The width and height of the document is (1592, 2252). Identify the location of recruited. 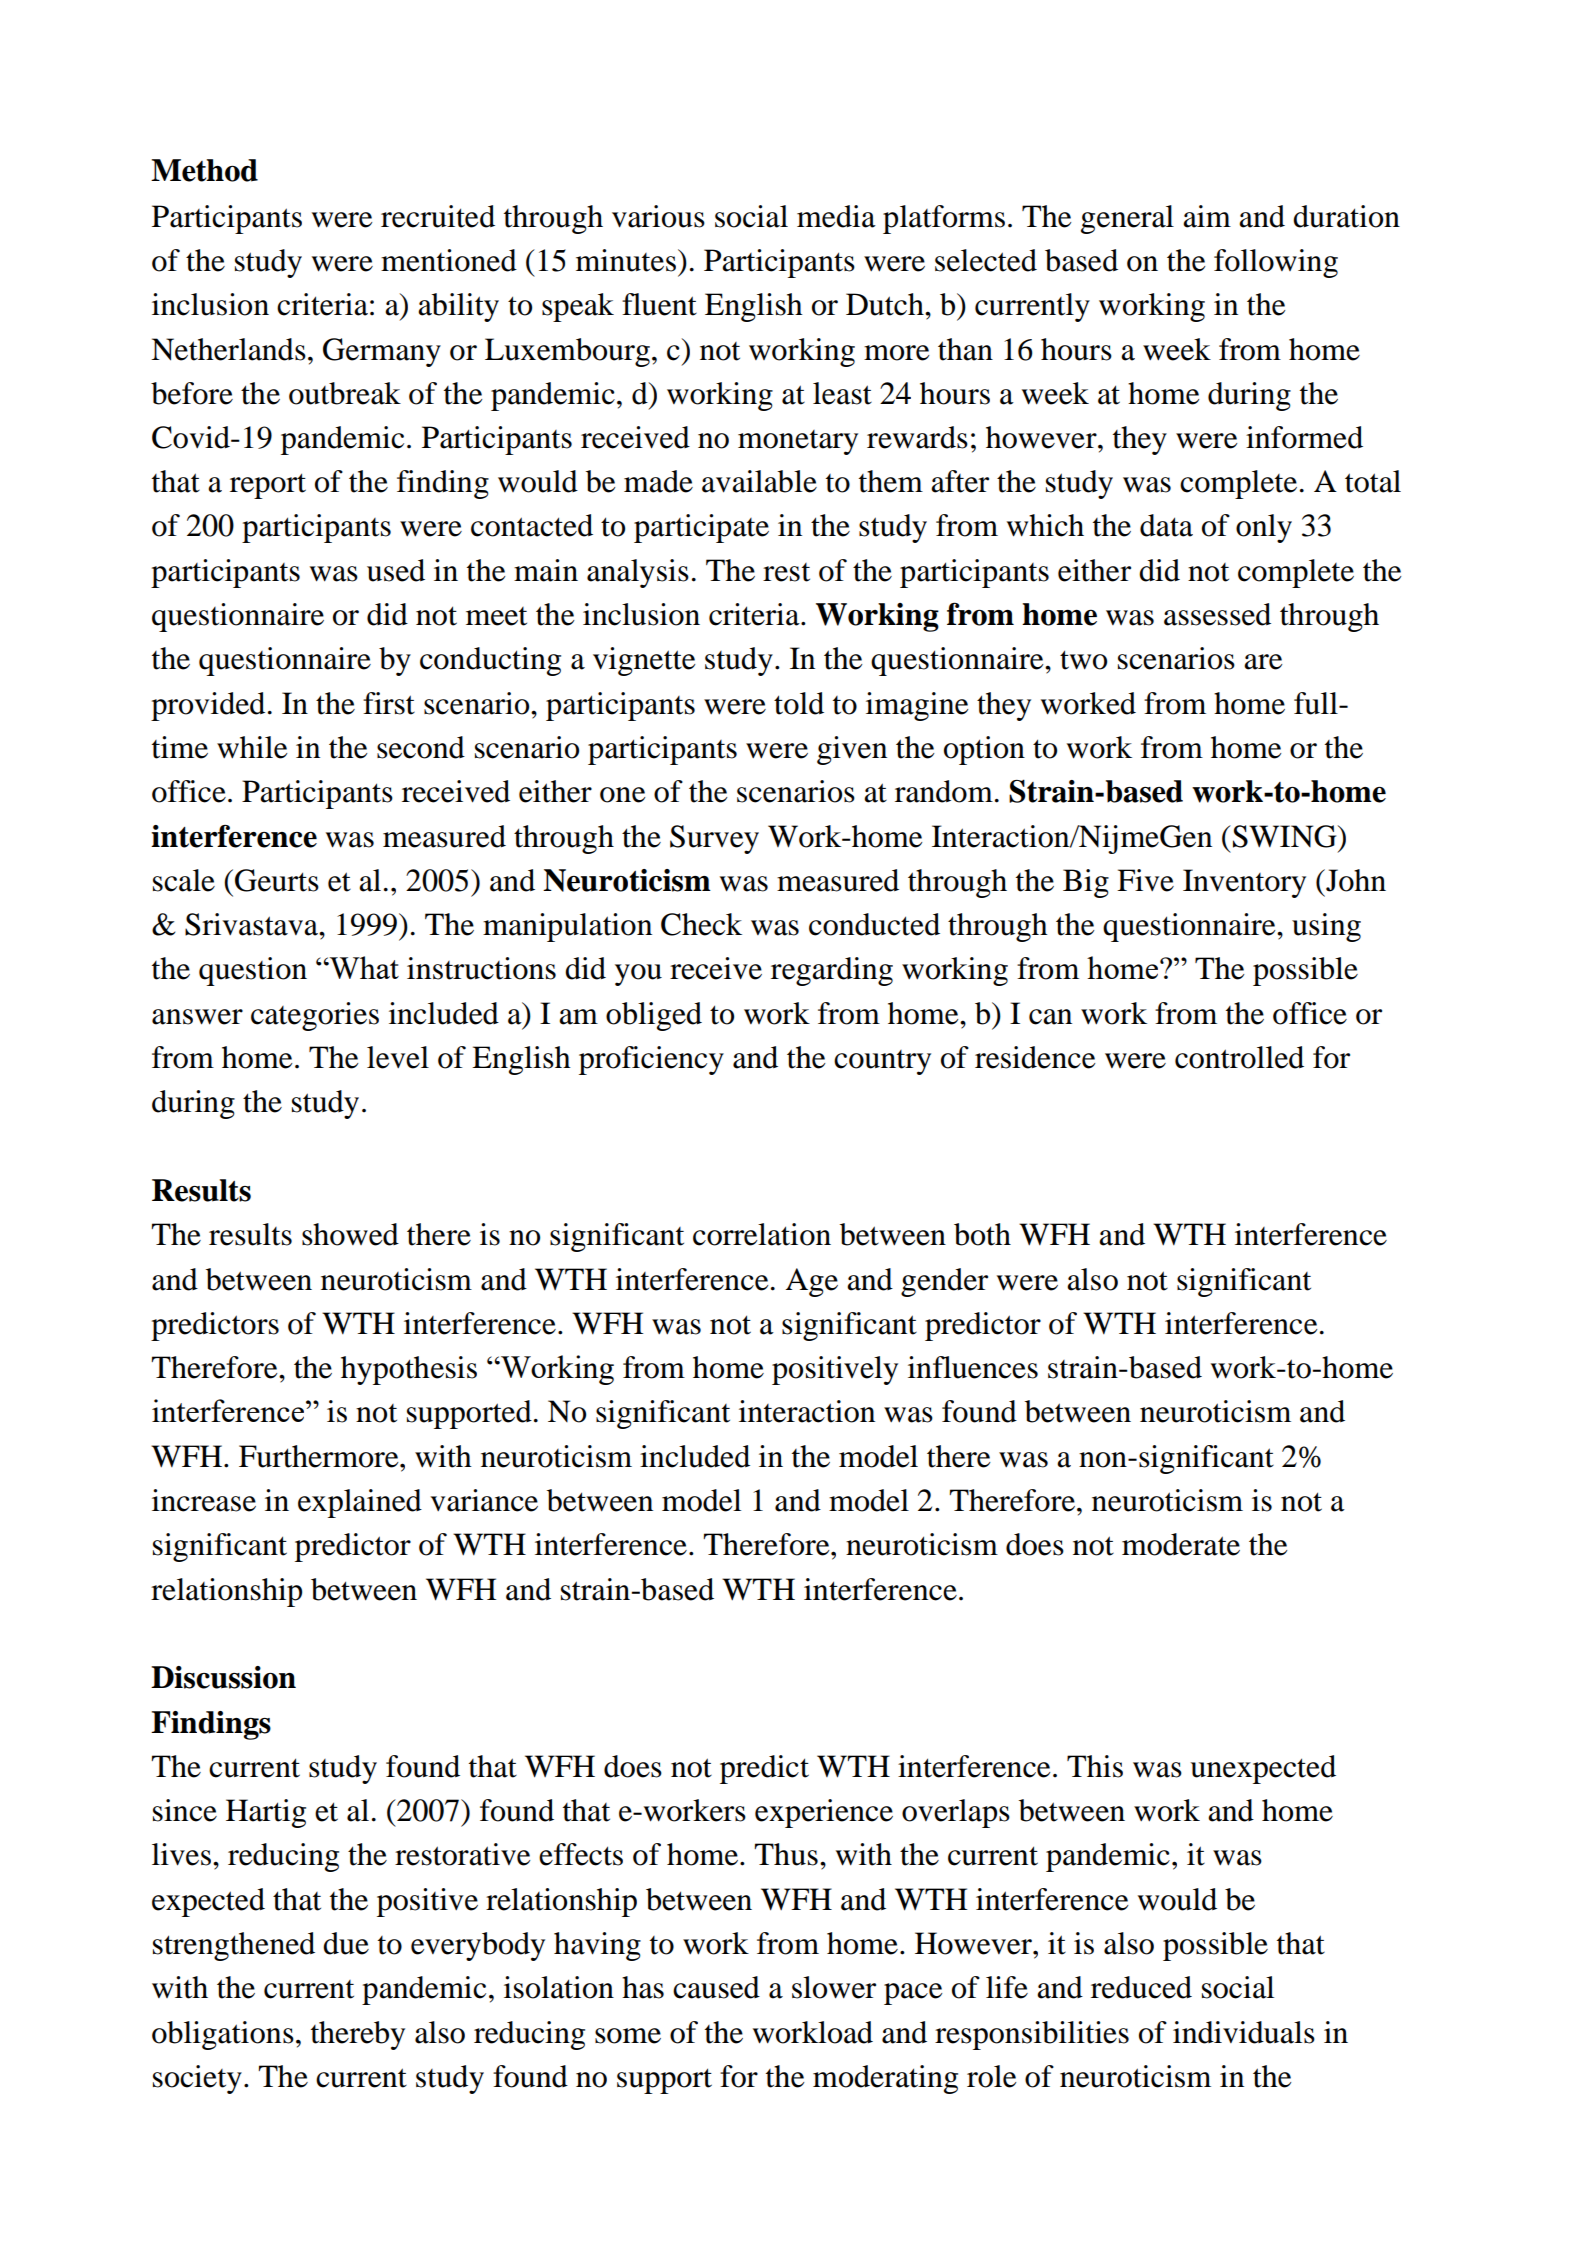
(438, 216).
